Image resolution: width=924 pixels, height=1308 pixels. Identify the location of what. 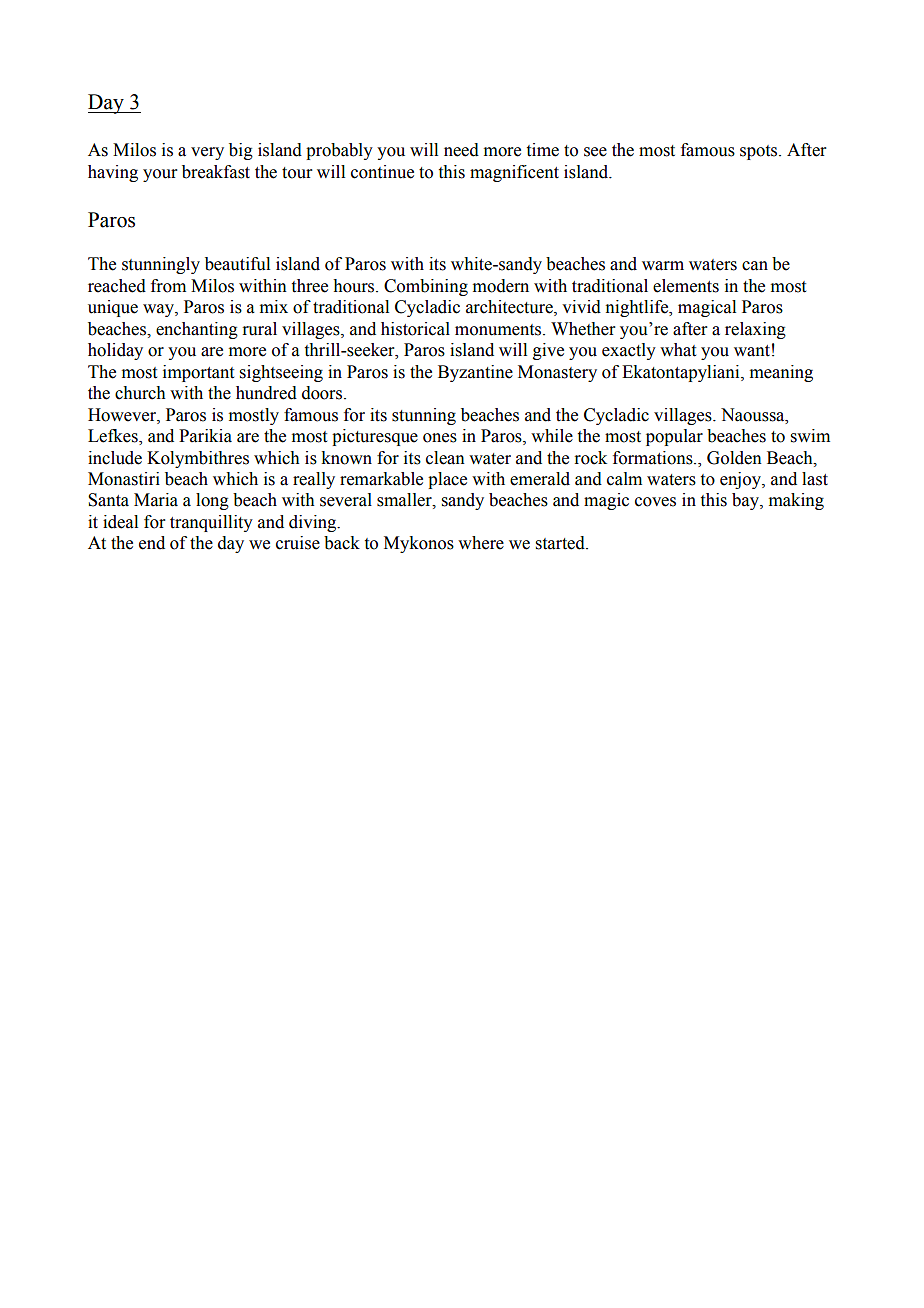
(678, 350).
